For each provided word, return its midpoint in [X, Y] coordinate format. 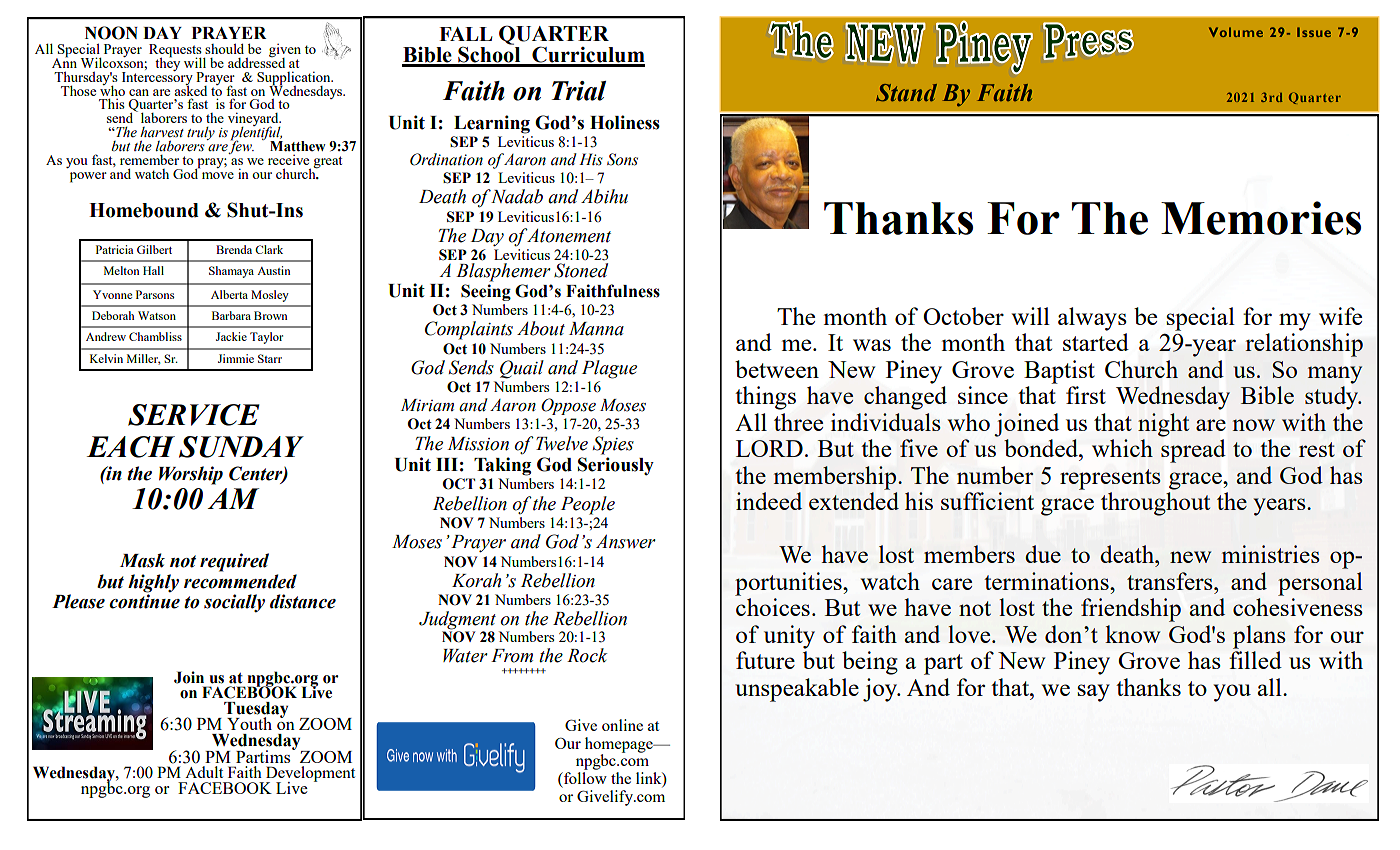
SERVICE [194, 415]
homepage [620, 746]
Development [310, 775]
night [1163, 425]
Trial [578, 91]
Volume [1236, 32]
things [765, 398]
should [224, 48]
